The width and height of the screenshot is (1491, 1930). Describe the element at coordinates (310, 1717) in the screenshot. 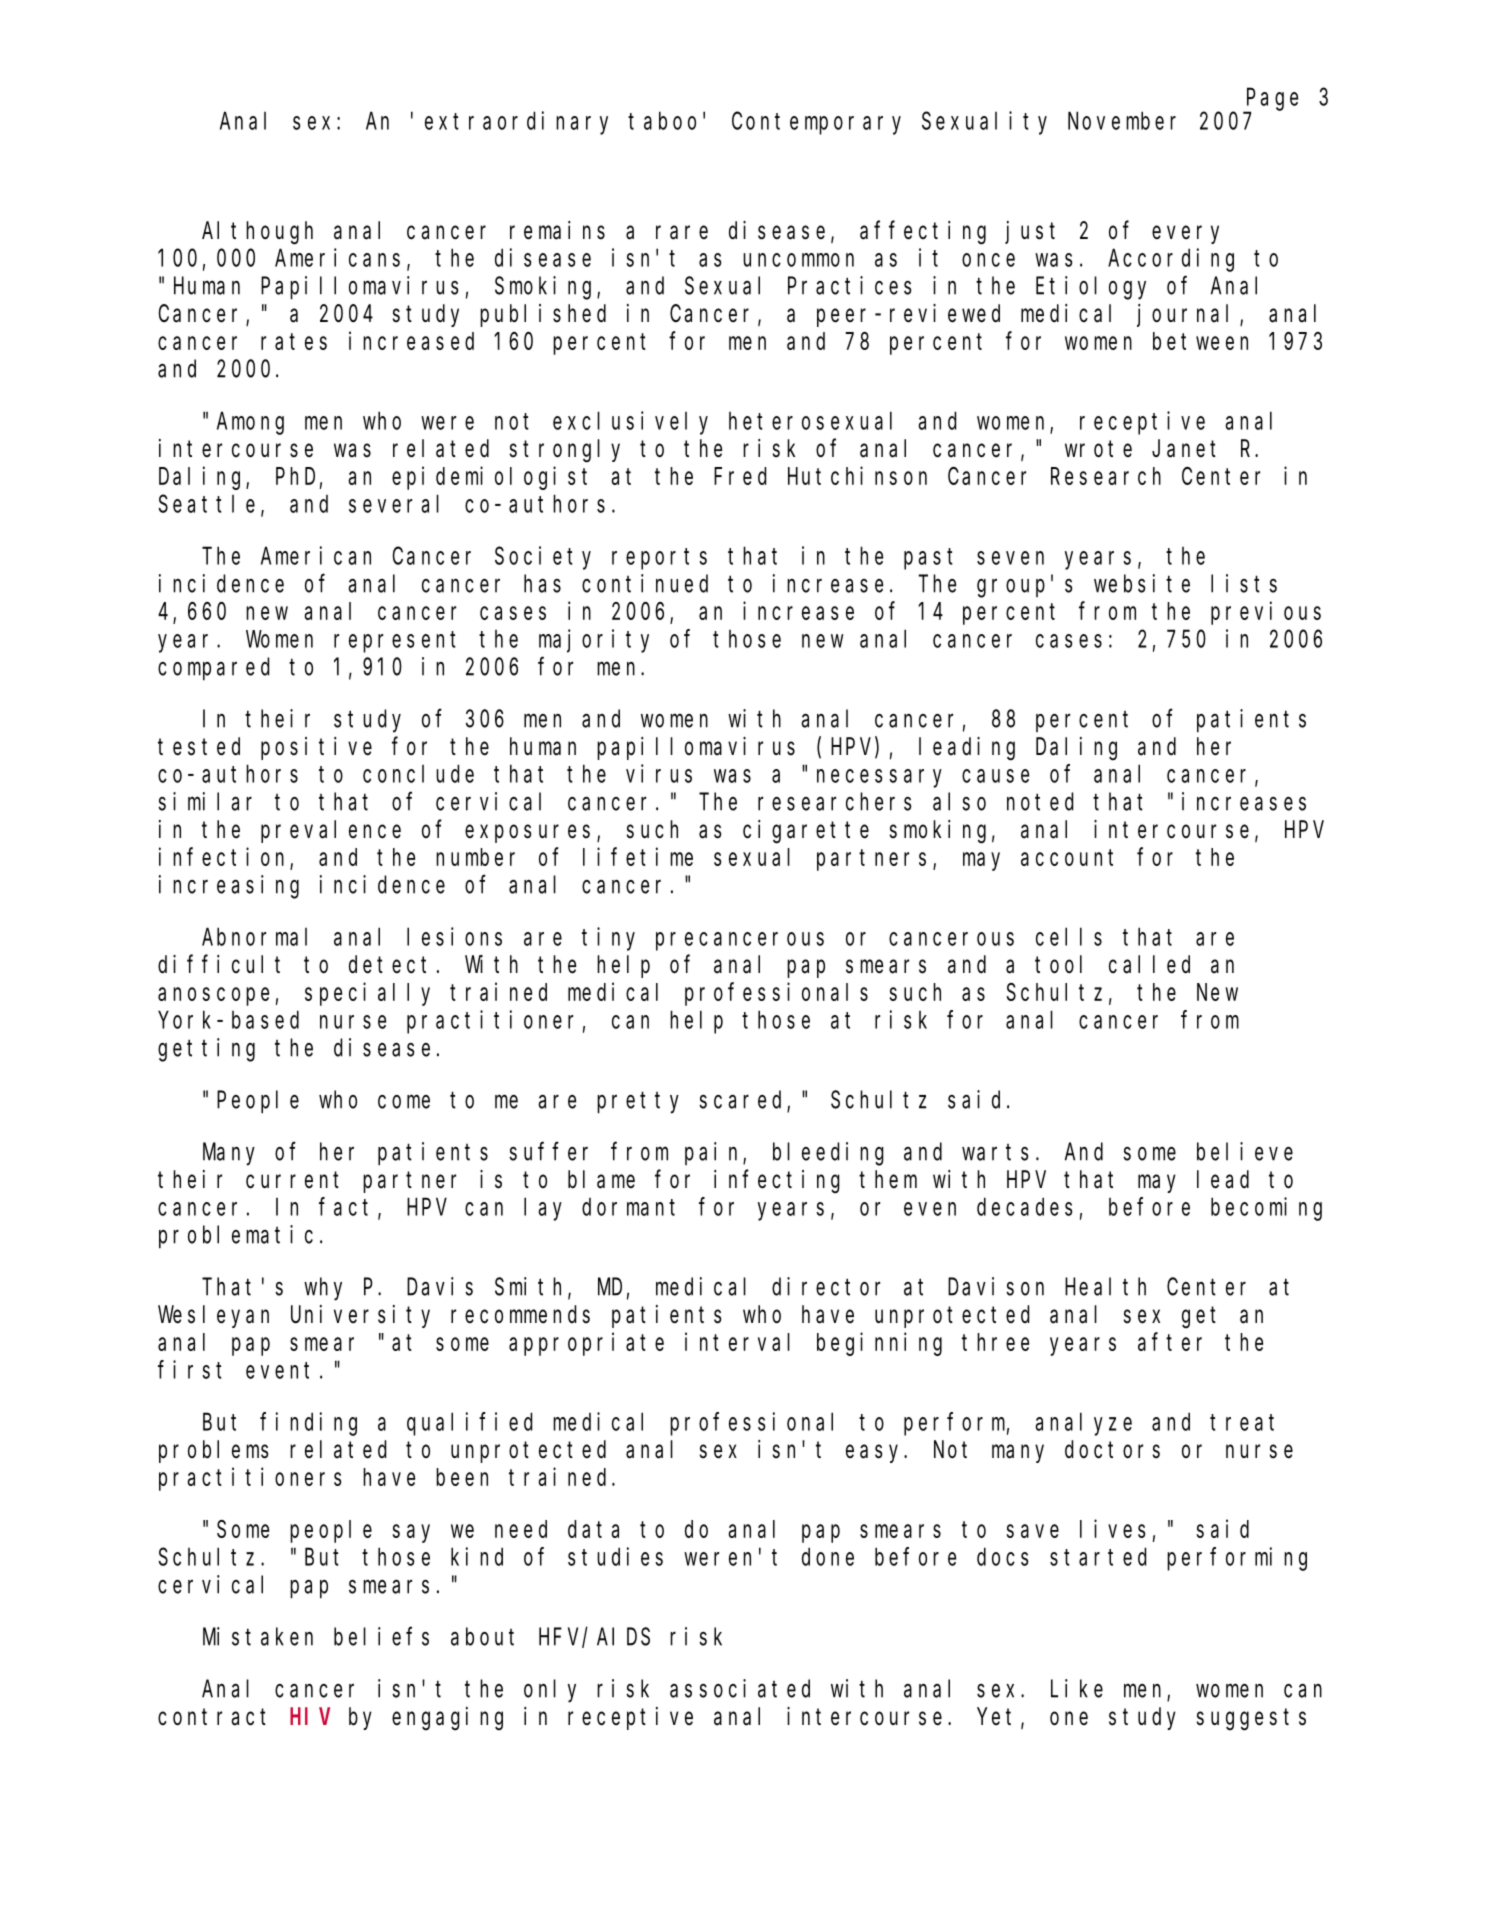

I see `HIV` at that location.
